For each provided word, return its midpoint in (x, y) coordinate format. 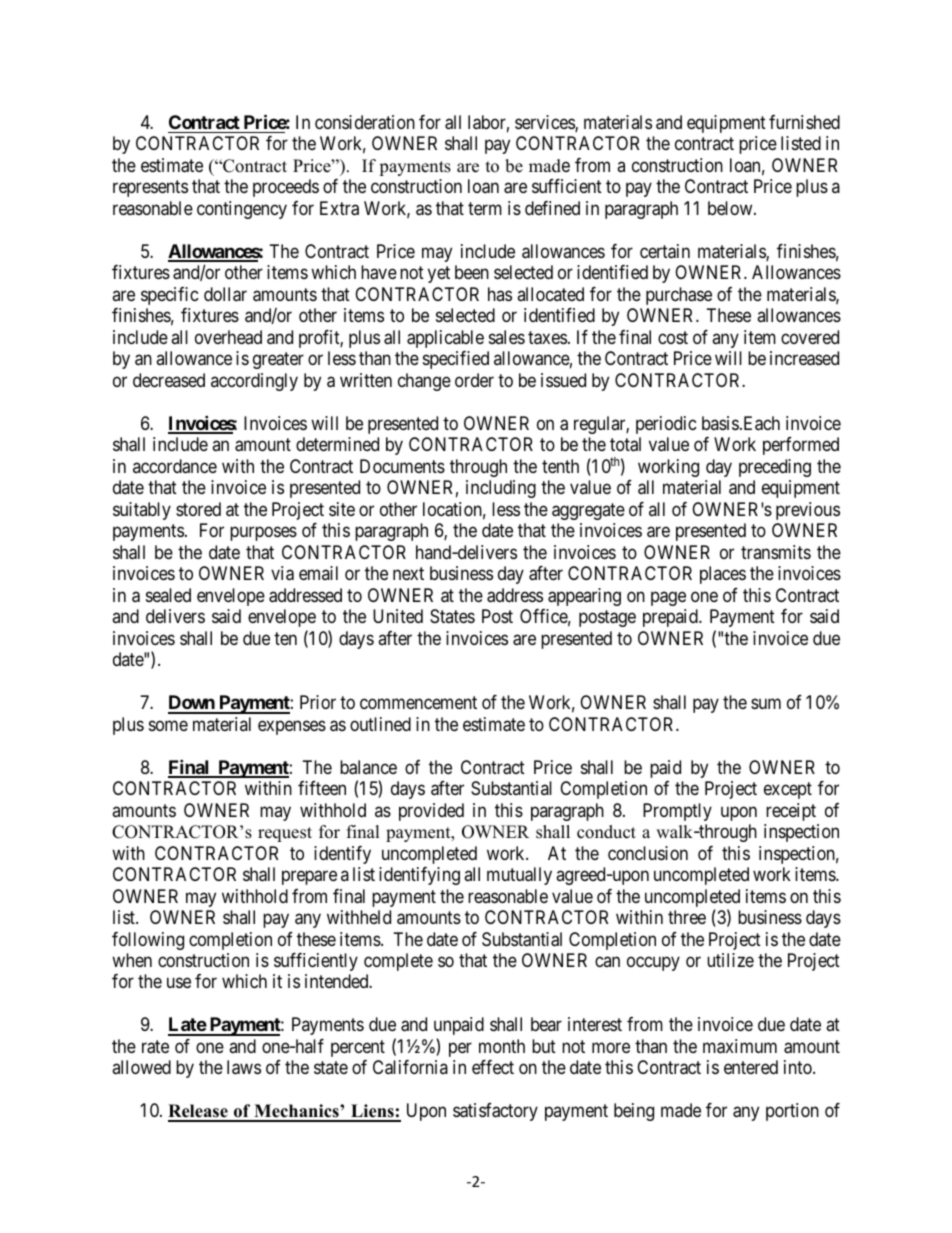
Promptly (677, 812)
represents (150, 189)
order (474, 380)
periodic (666, 425)
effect (493, 1067)
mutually (519, 876)
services (545, 123)
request (285, 834)
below (731, 208)
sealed (168, 595)
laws (244, 1067)
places (723, 575)
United (398, 616)
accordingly (254, 382)
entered (751, 1067)
